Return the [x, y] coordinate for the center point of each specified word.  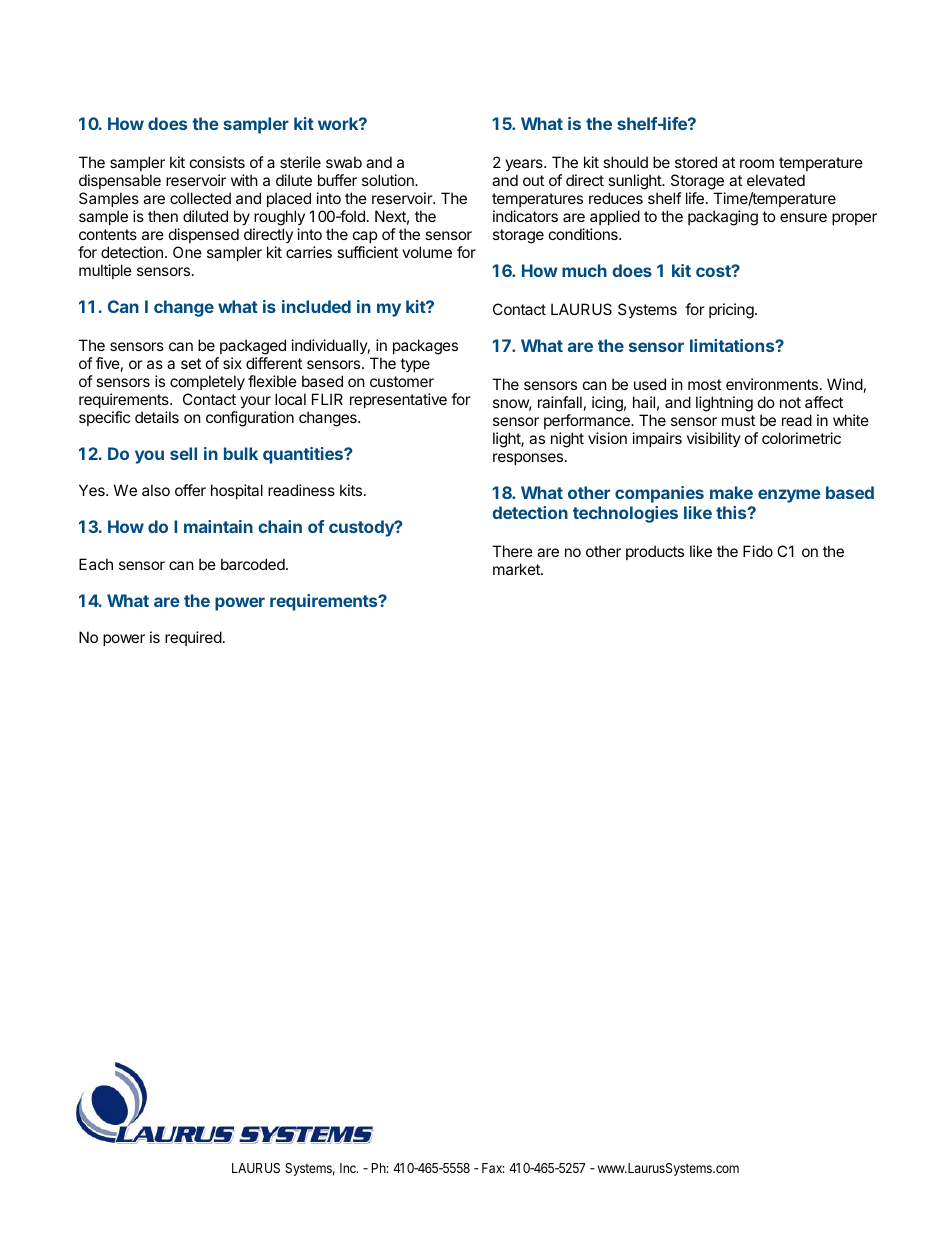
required [193, 638]
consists [217, 162]
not [790, 402]
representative [398, 400]
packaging [723, 218]
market [517, 569]
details [157, 417]
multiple [105, 271]
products [655, 552]
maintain [218, 526]
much [584, 270]
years [525, 167]
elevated [776, 180]
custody [362, 528]
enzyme [789, 496]
